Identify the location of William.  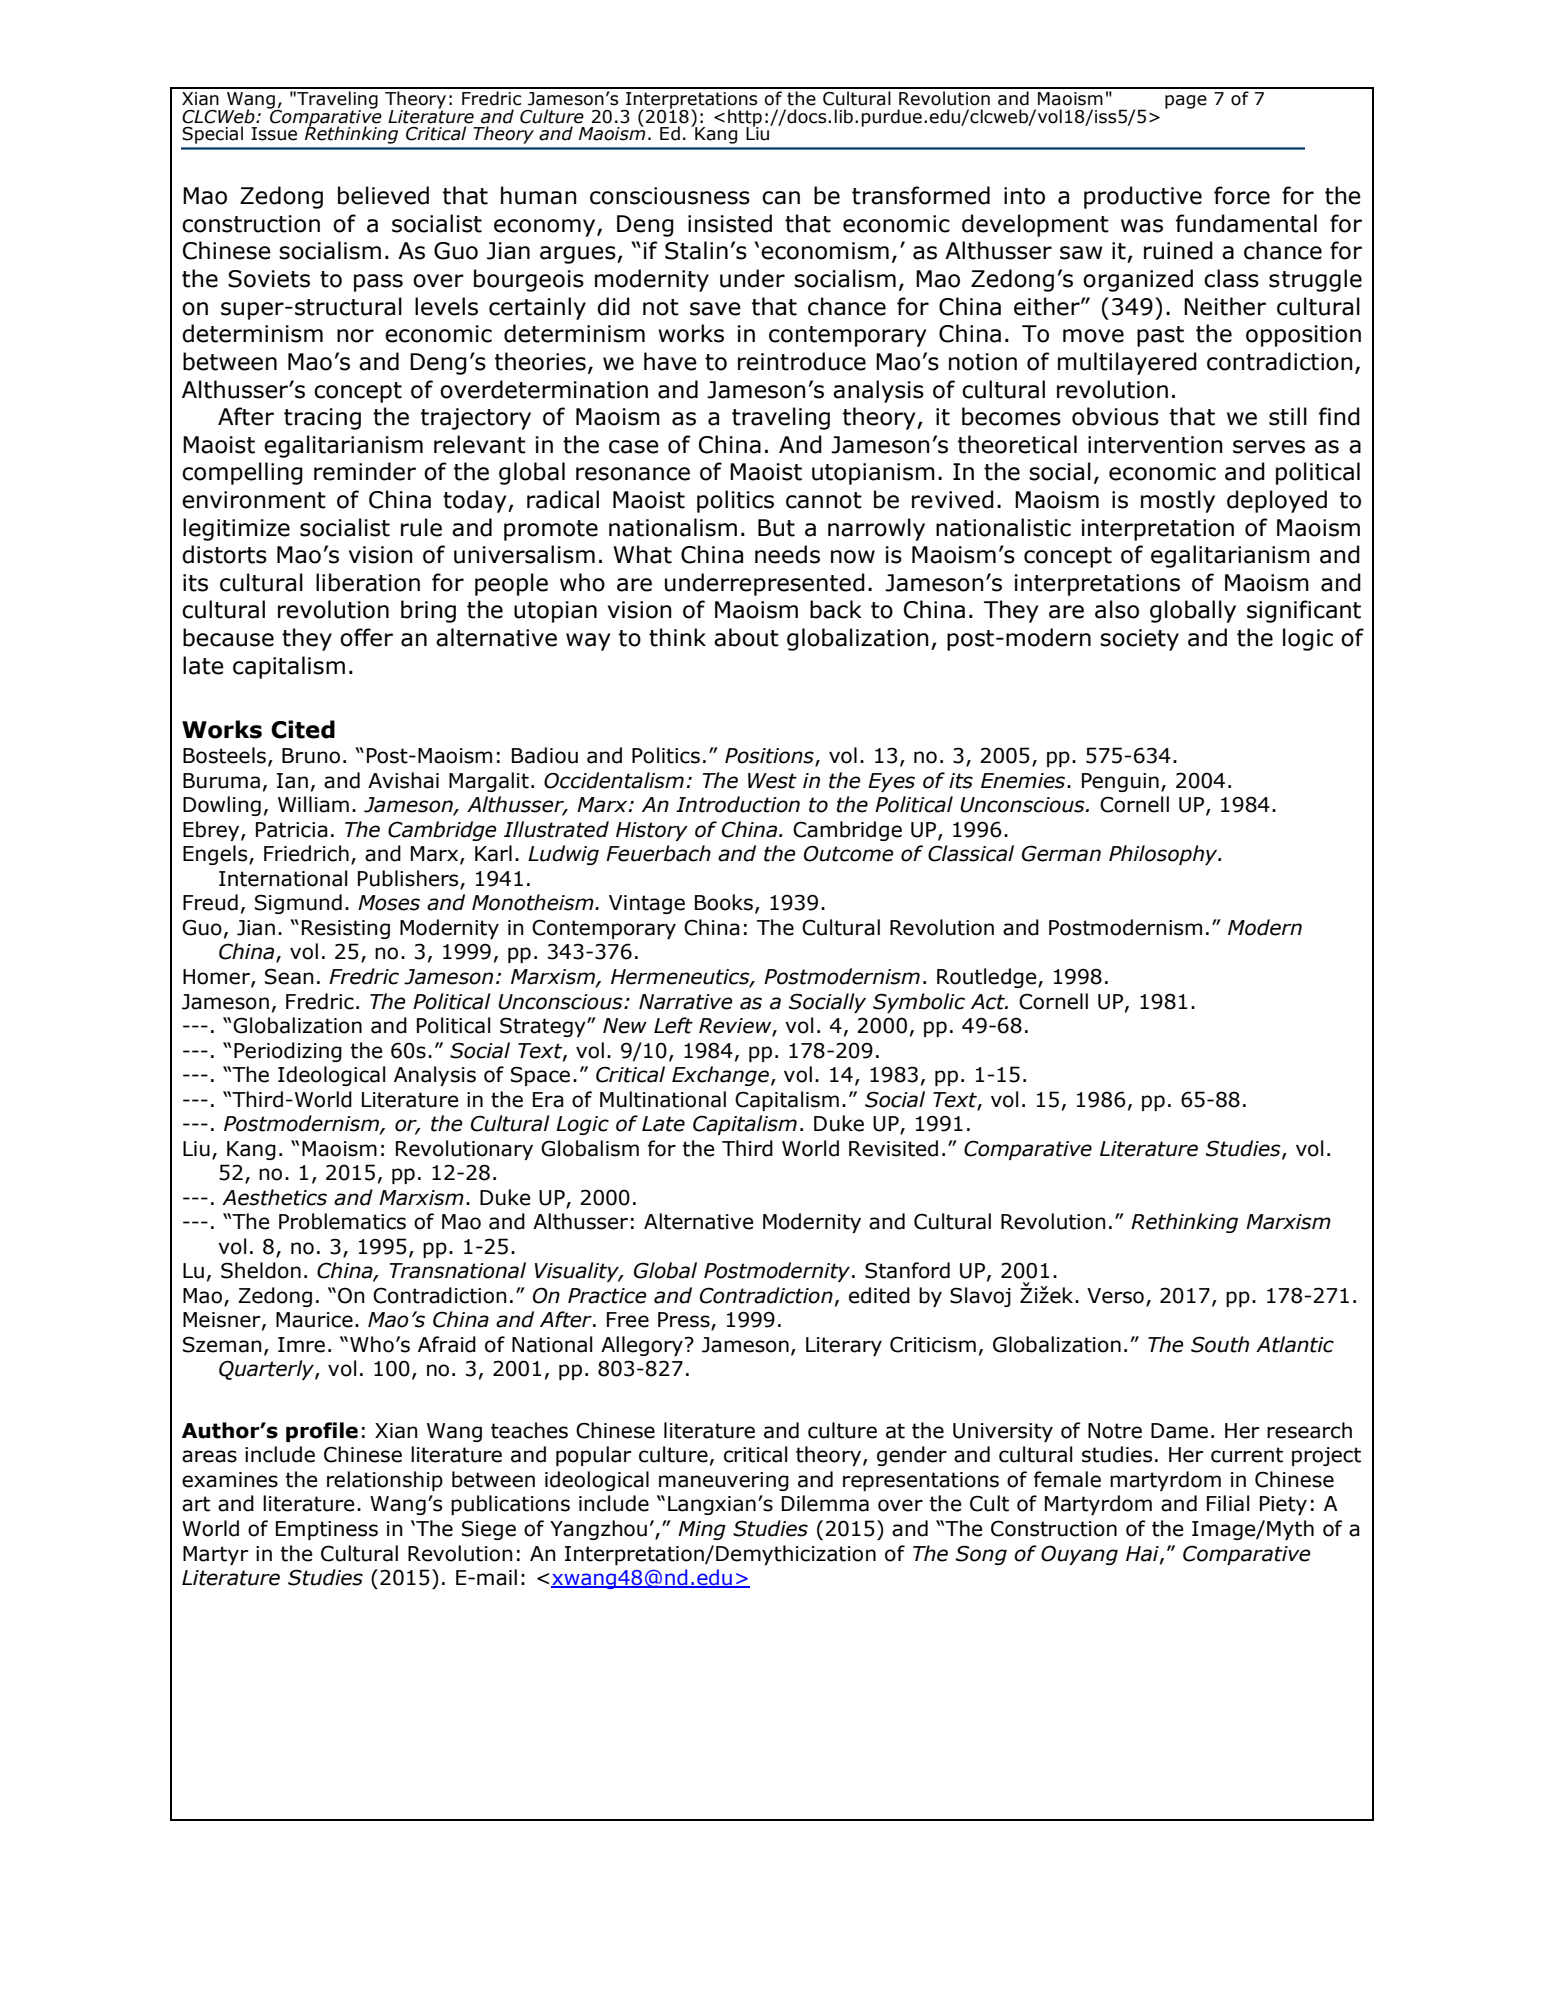
(313, 804).
